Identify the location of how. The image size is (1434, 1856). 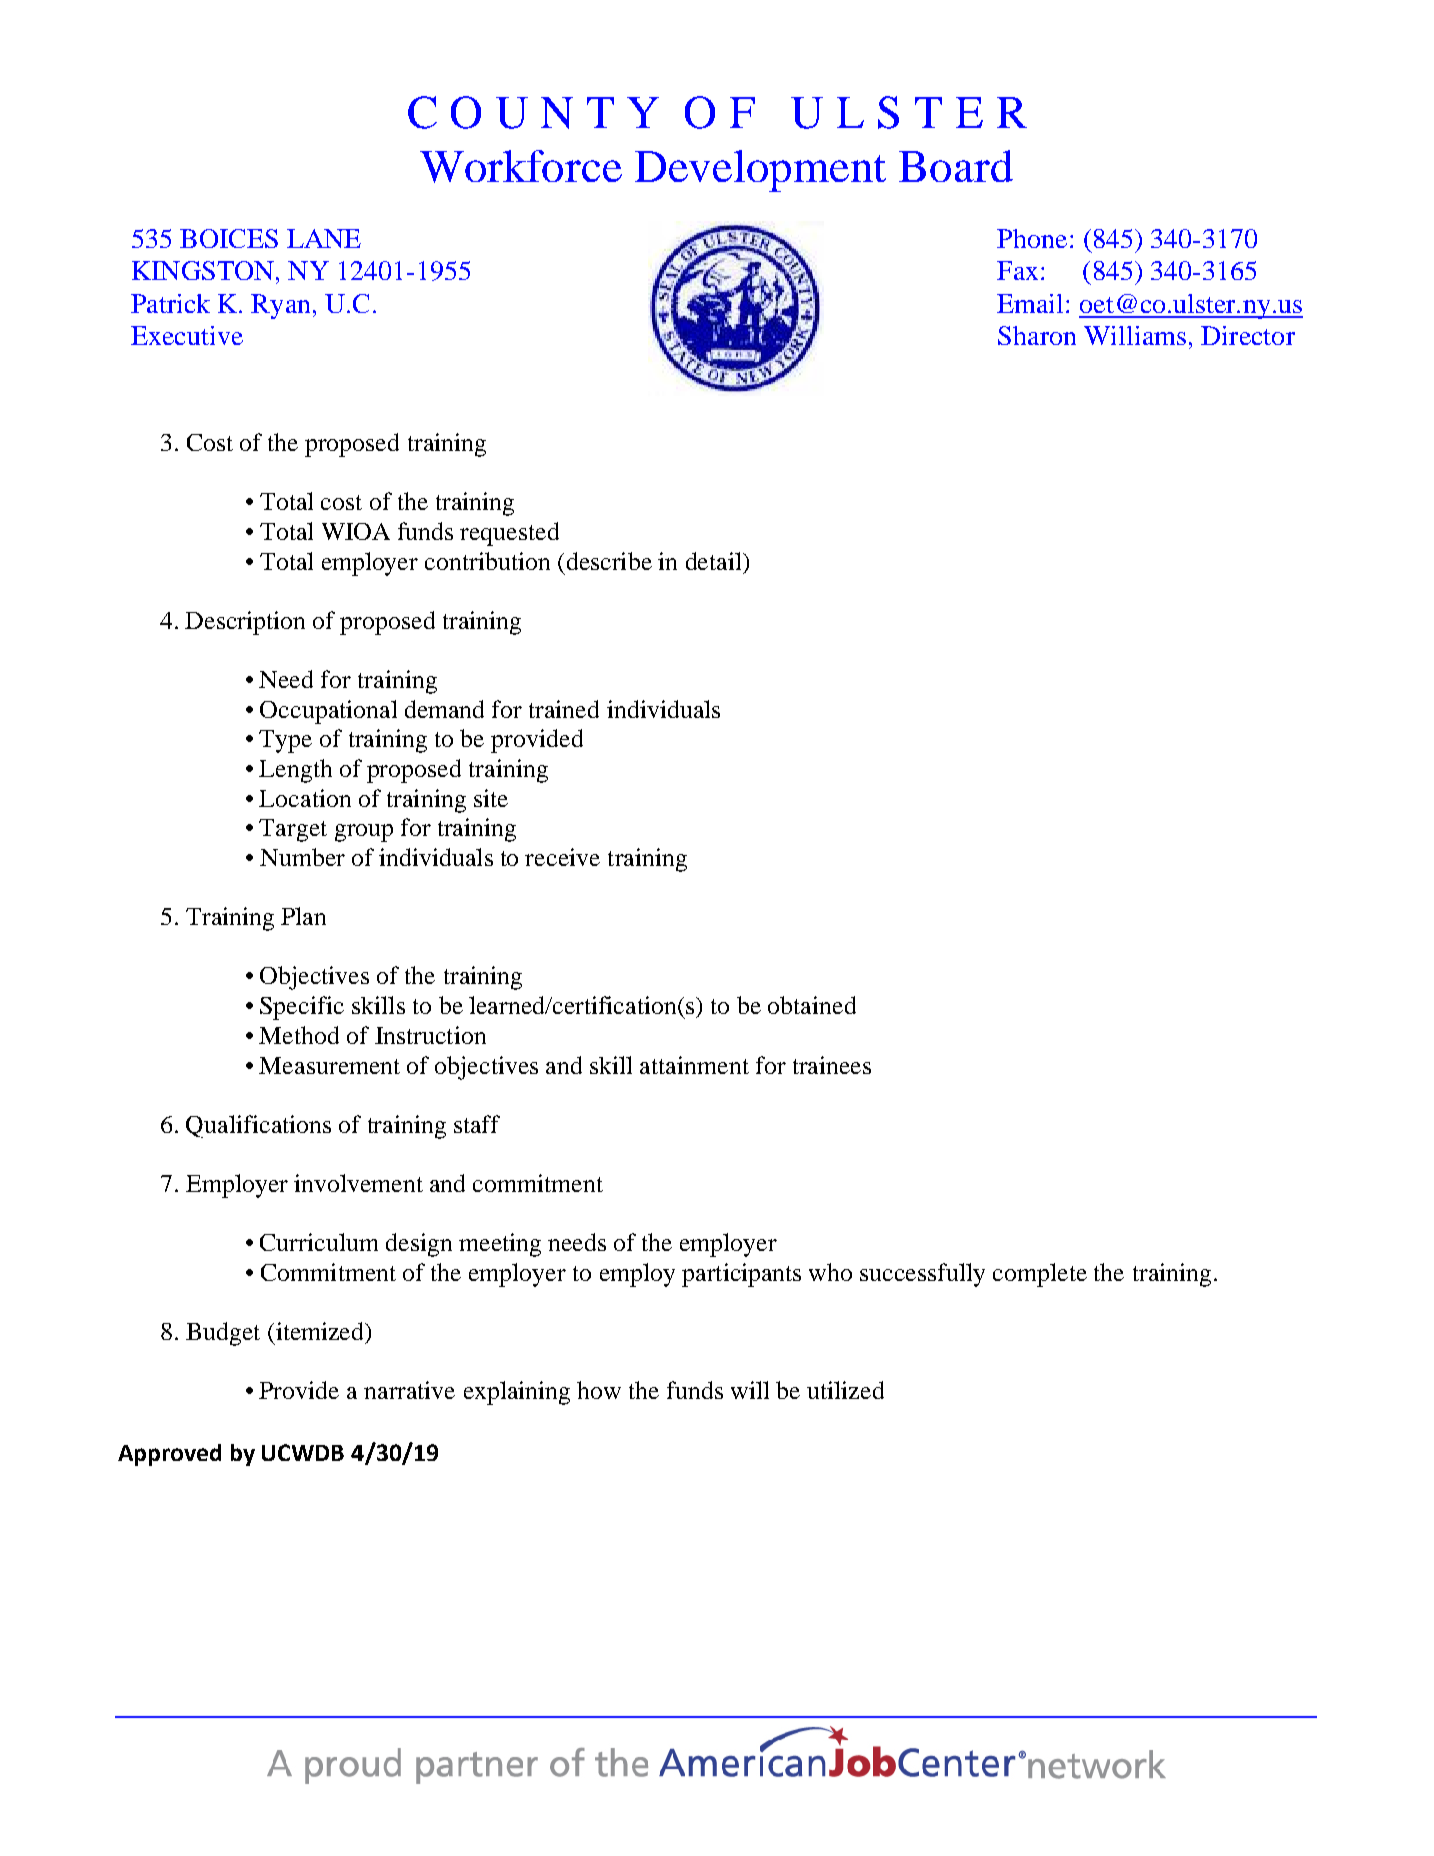
(599, 1390).
